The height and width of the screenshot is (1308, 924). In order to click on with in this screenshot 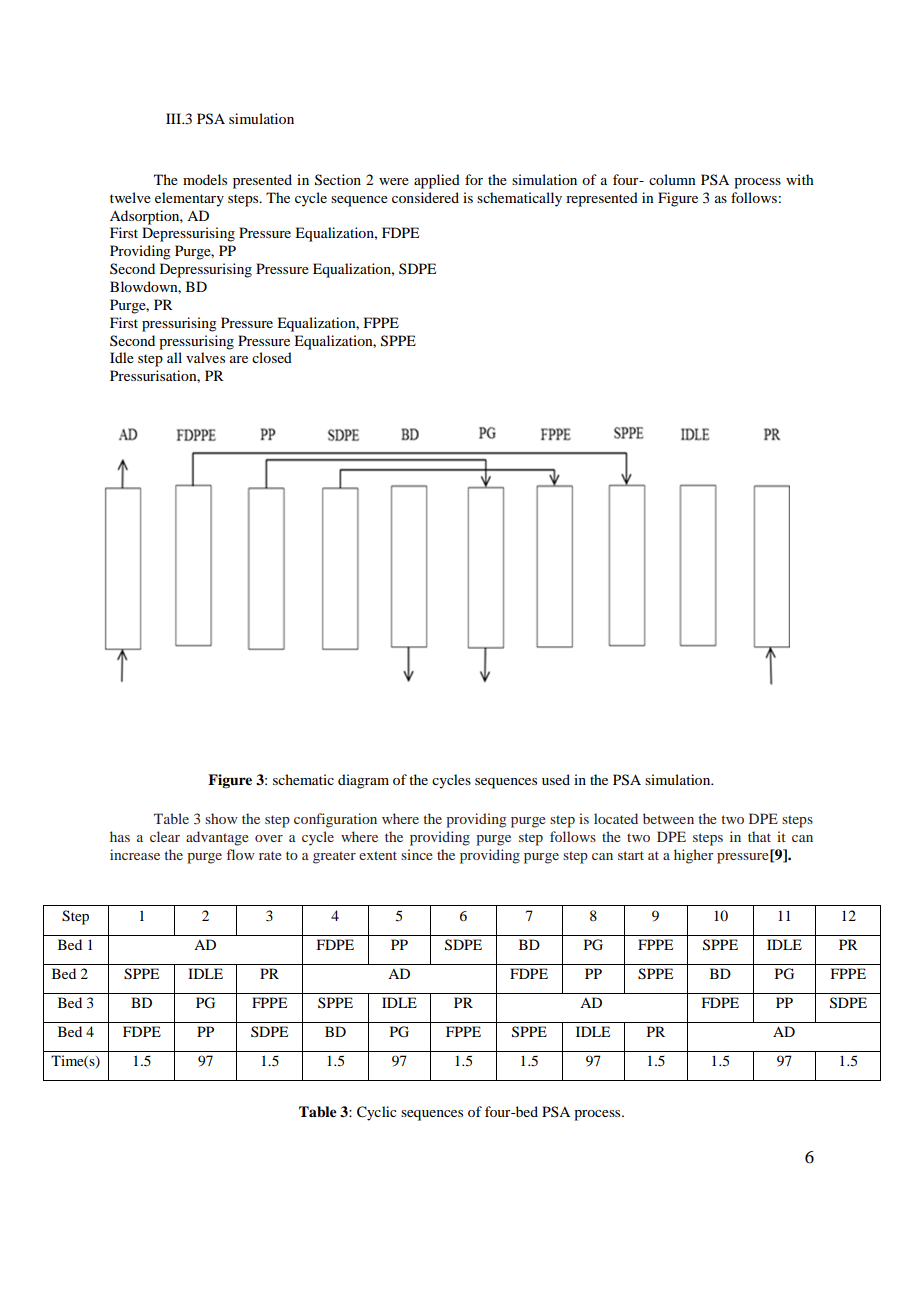, I will do `click(800, 179)`.
